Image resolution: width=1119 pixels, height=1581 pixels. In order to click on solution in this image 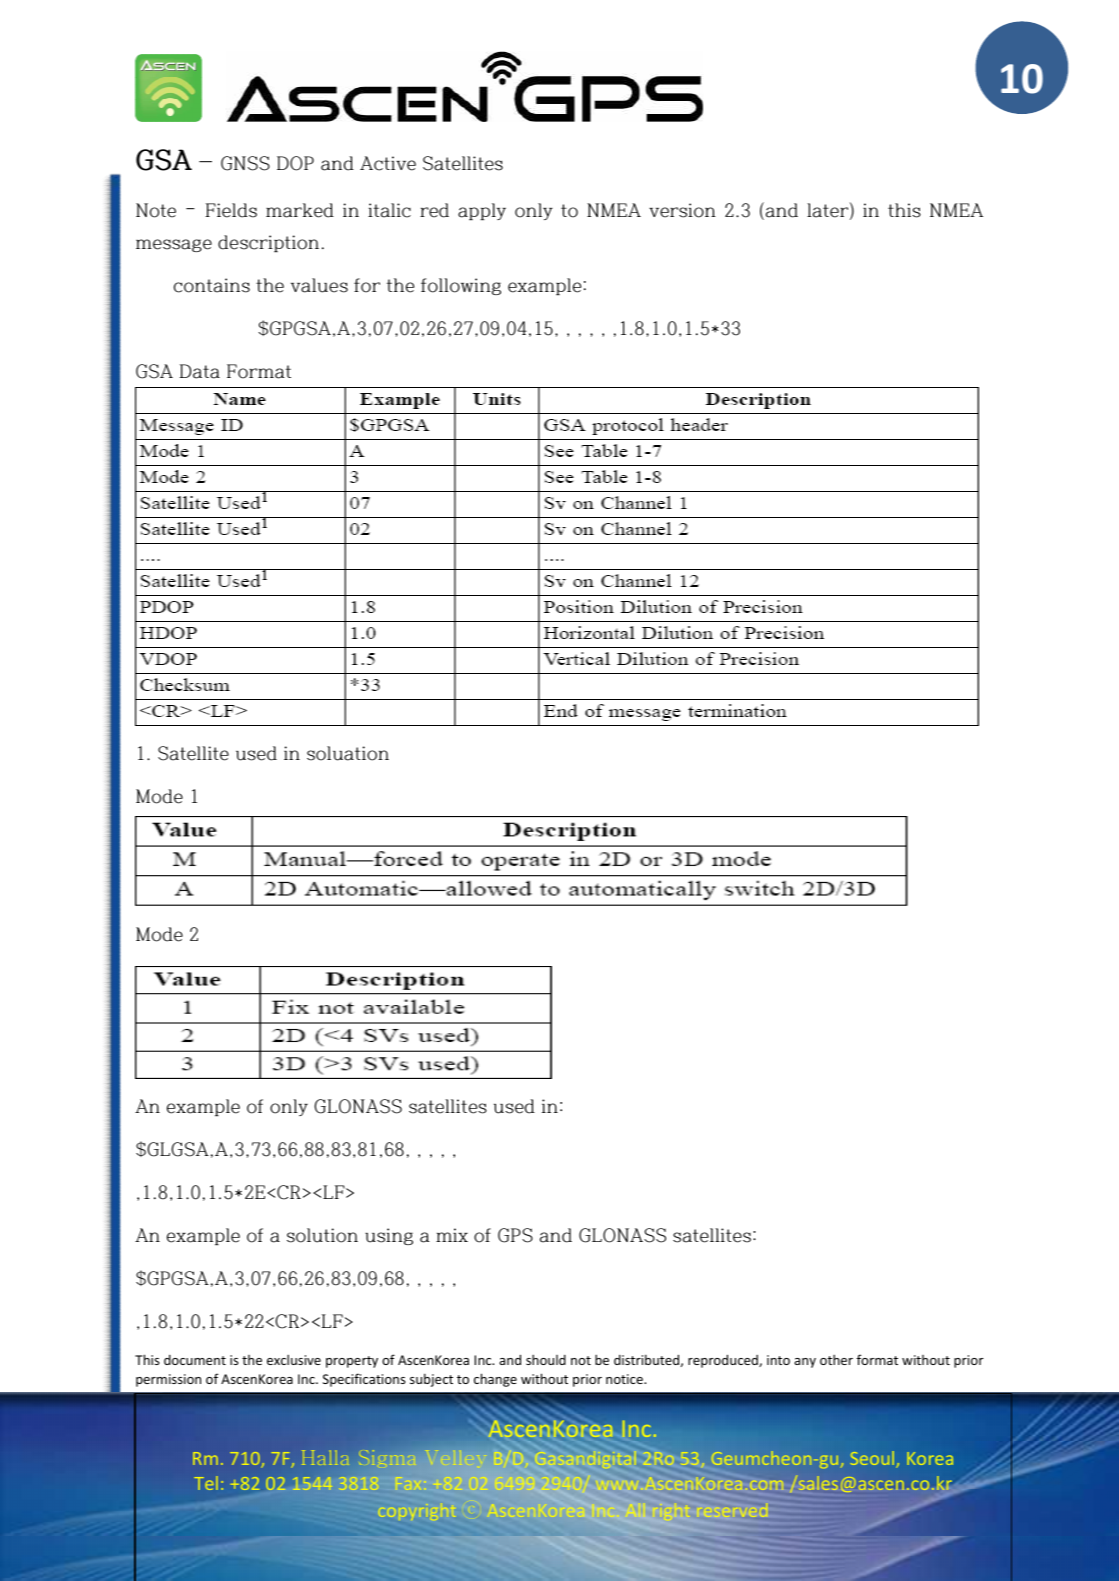, I will do `click(322, 1235)`.
